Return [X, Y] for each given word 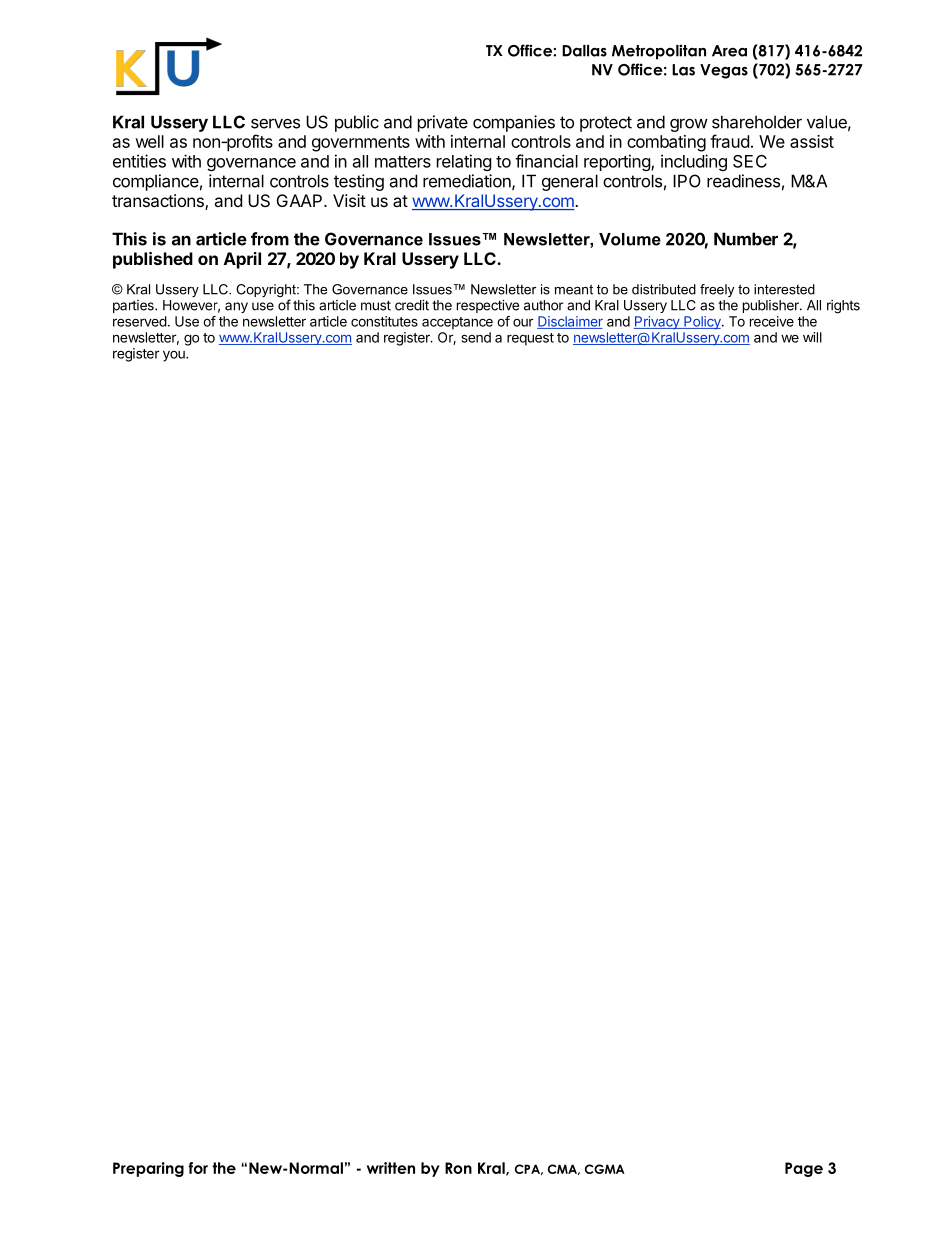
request [530, 339]
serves [275, 123]
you [175, 356]
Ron [458, 1168]
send [476, 337]
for [198, 1168]
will [812, 337]
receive [772, 321]
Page [804, 1169]
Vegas [724, 71]
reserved [140, 321]
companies [514, 123]
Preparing [148, 1169]
